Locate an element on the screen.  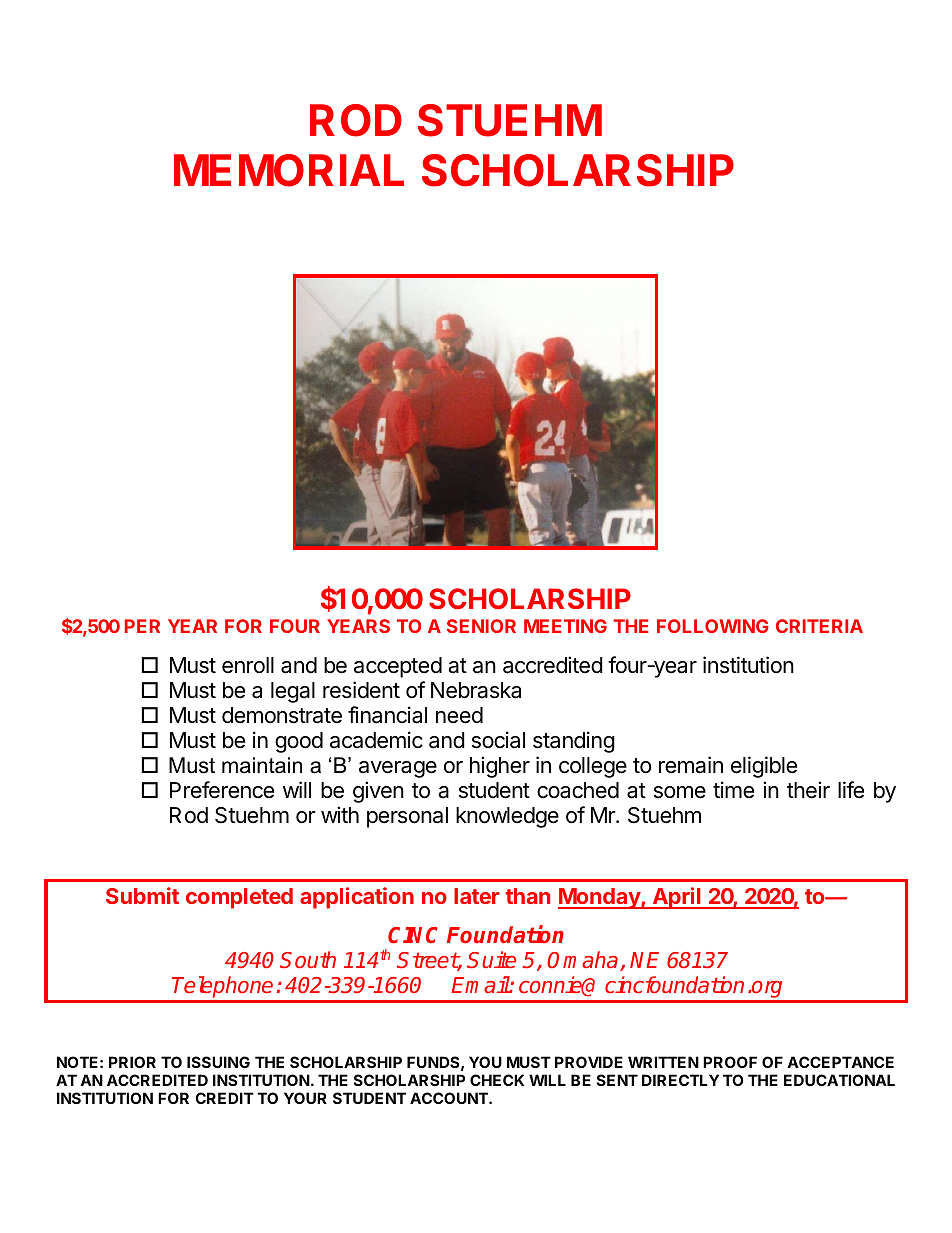
FOLLOWING is located at coordinates (713, 626).
